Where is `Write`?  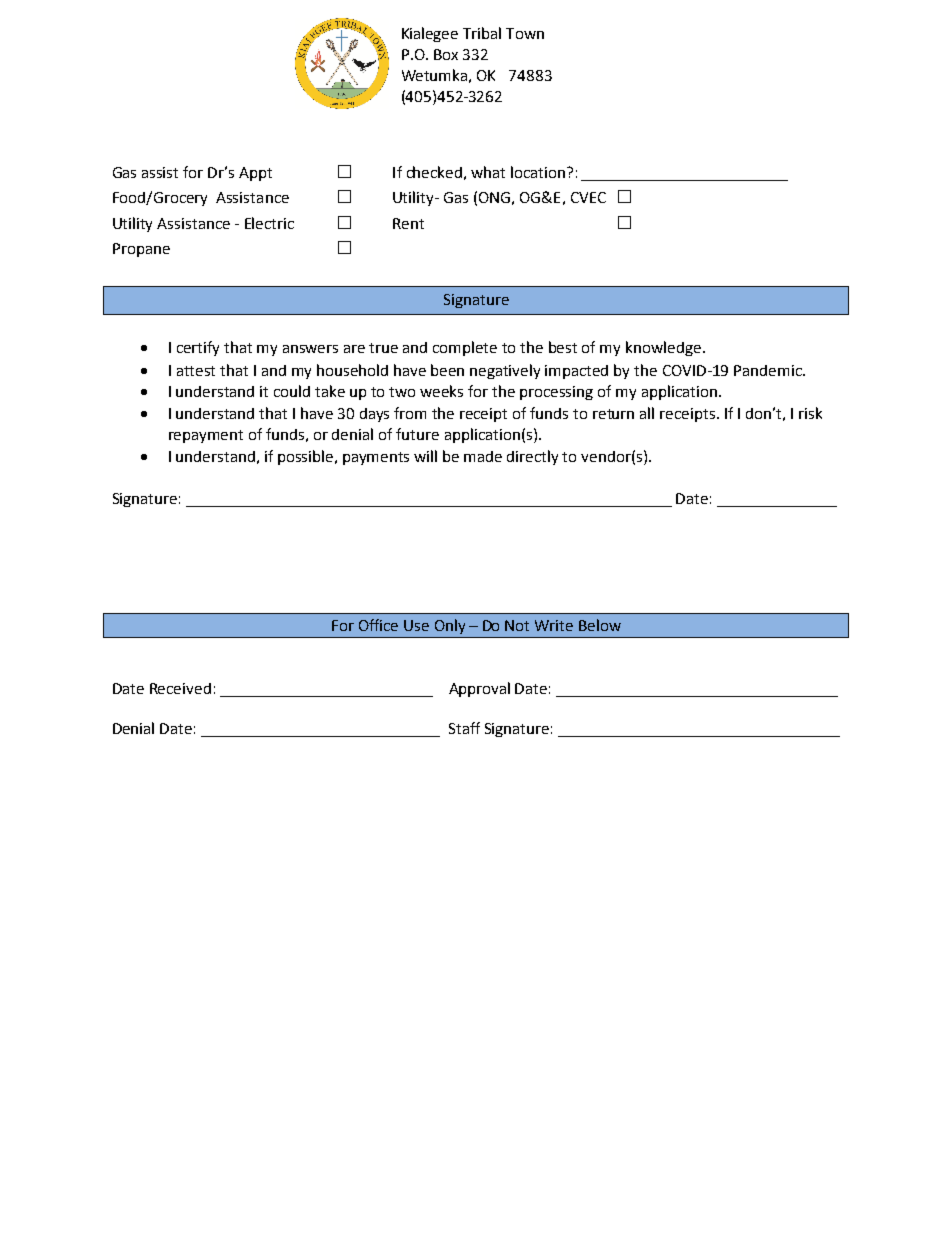
Write is located at coordinates (554, 625).
